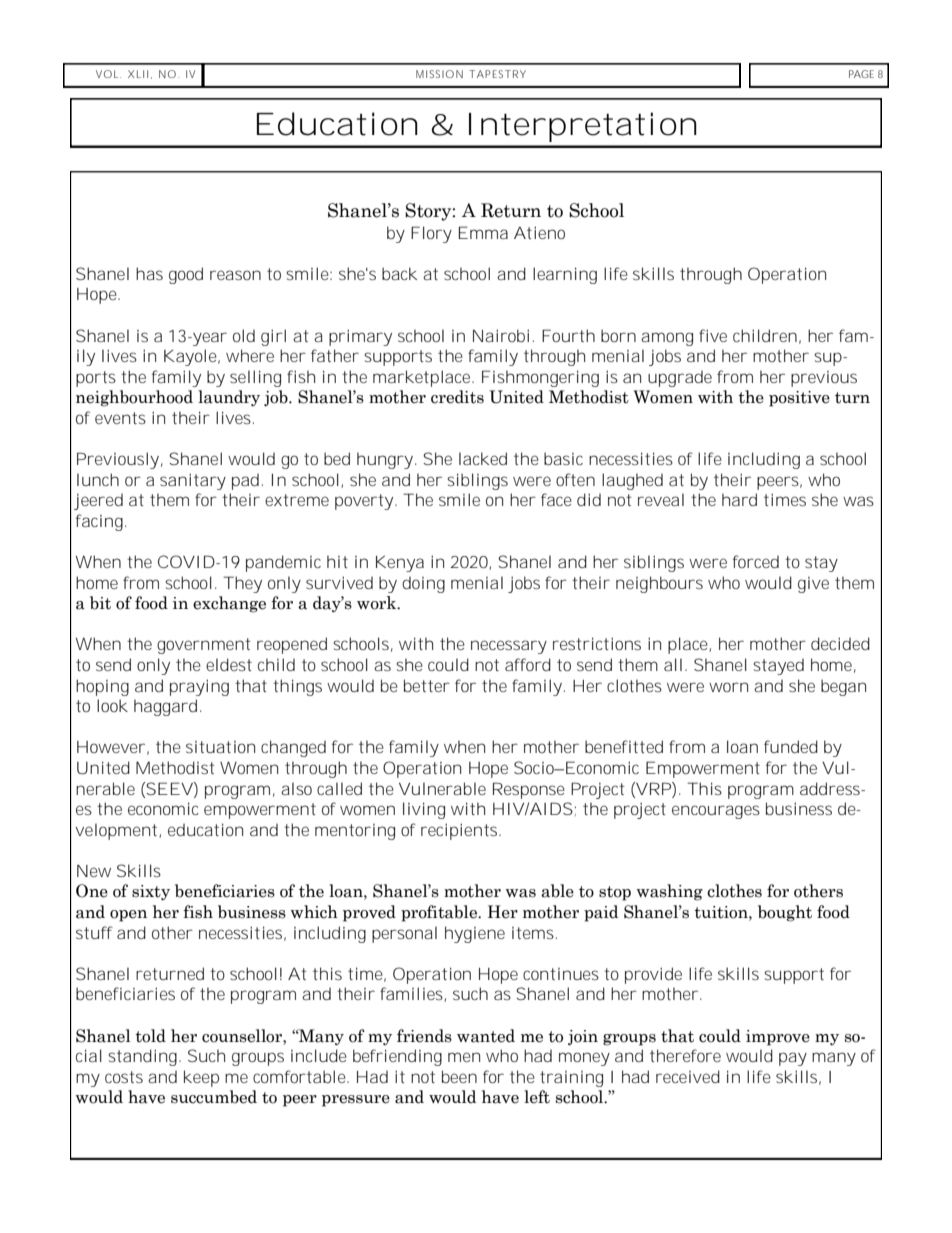 This image has height=1233, width=952. I want to click on has, so click(149, 273).
